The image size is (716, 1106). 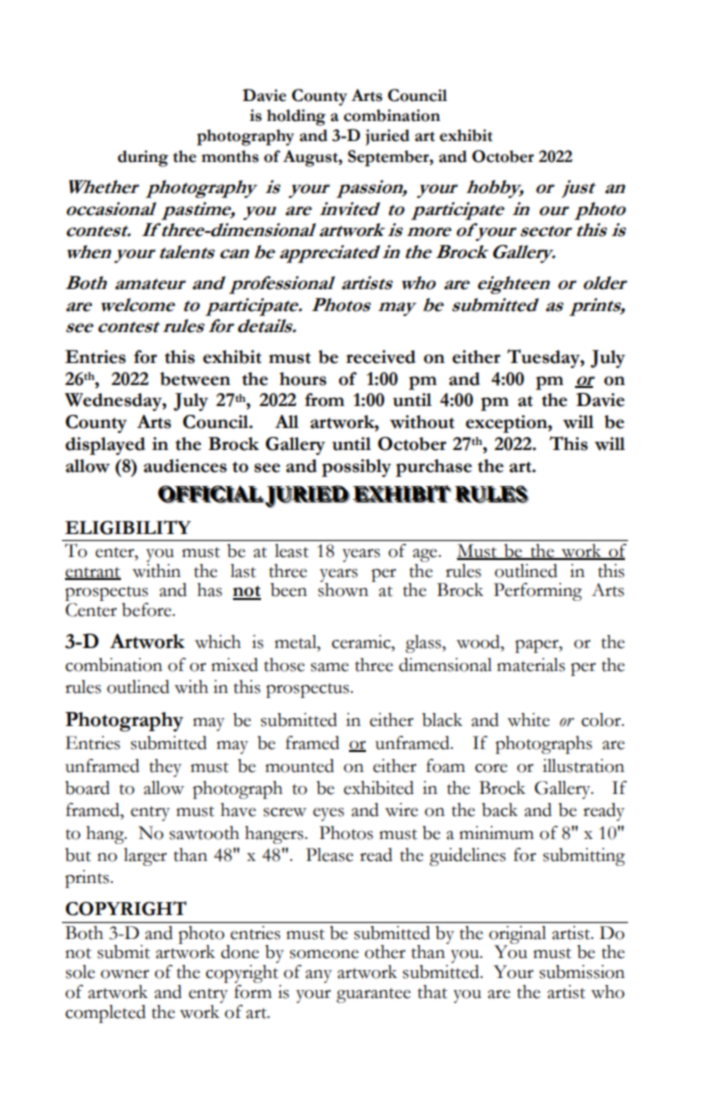 What do you see at coordinates (583, 766) in the screenshot?
I see `illustration` at bounding box center [583, 766].
